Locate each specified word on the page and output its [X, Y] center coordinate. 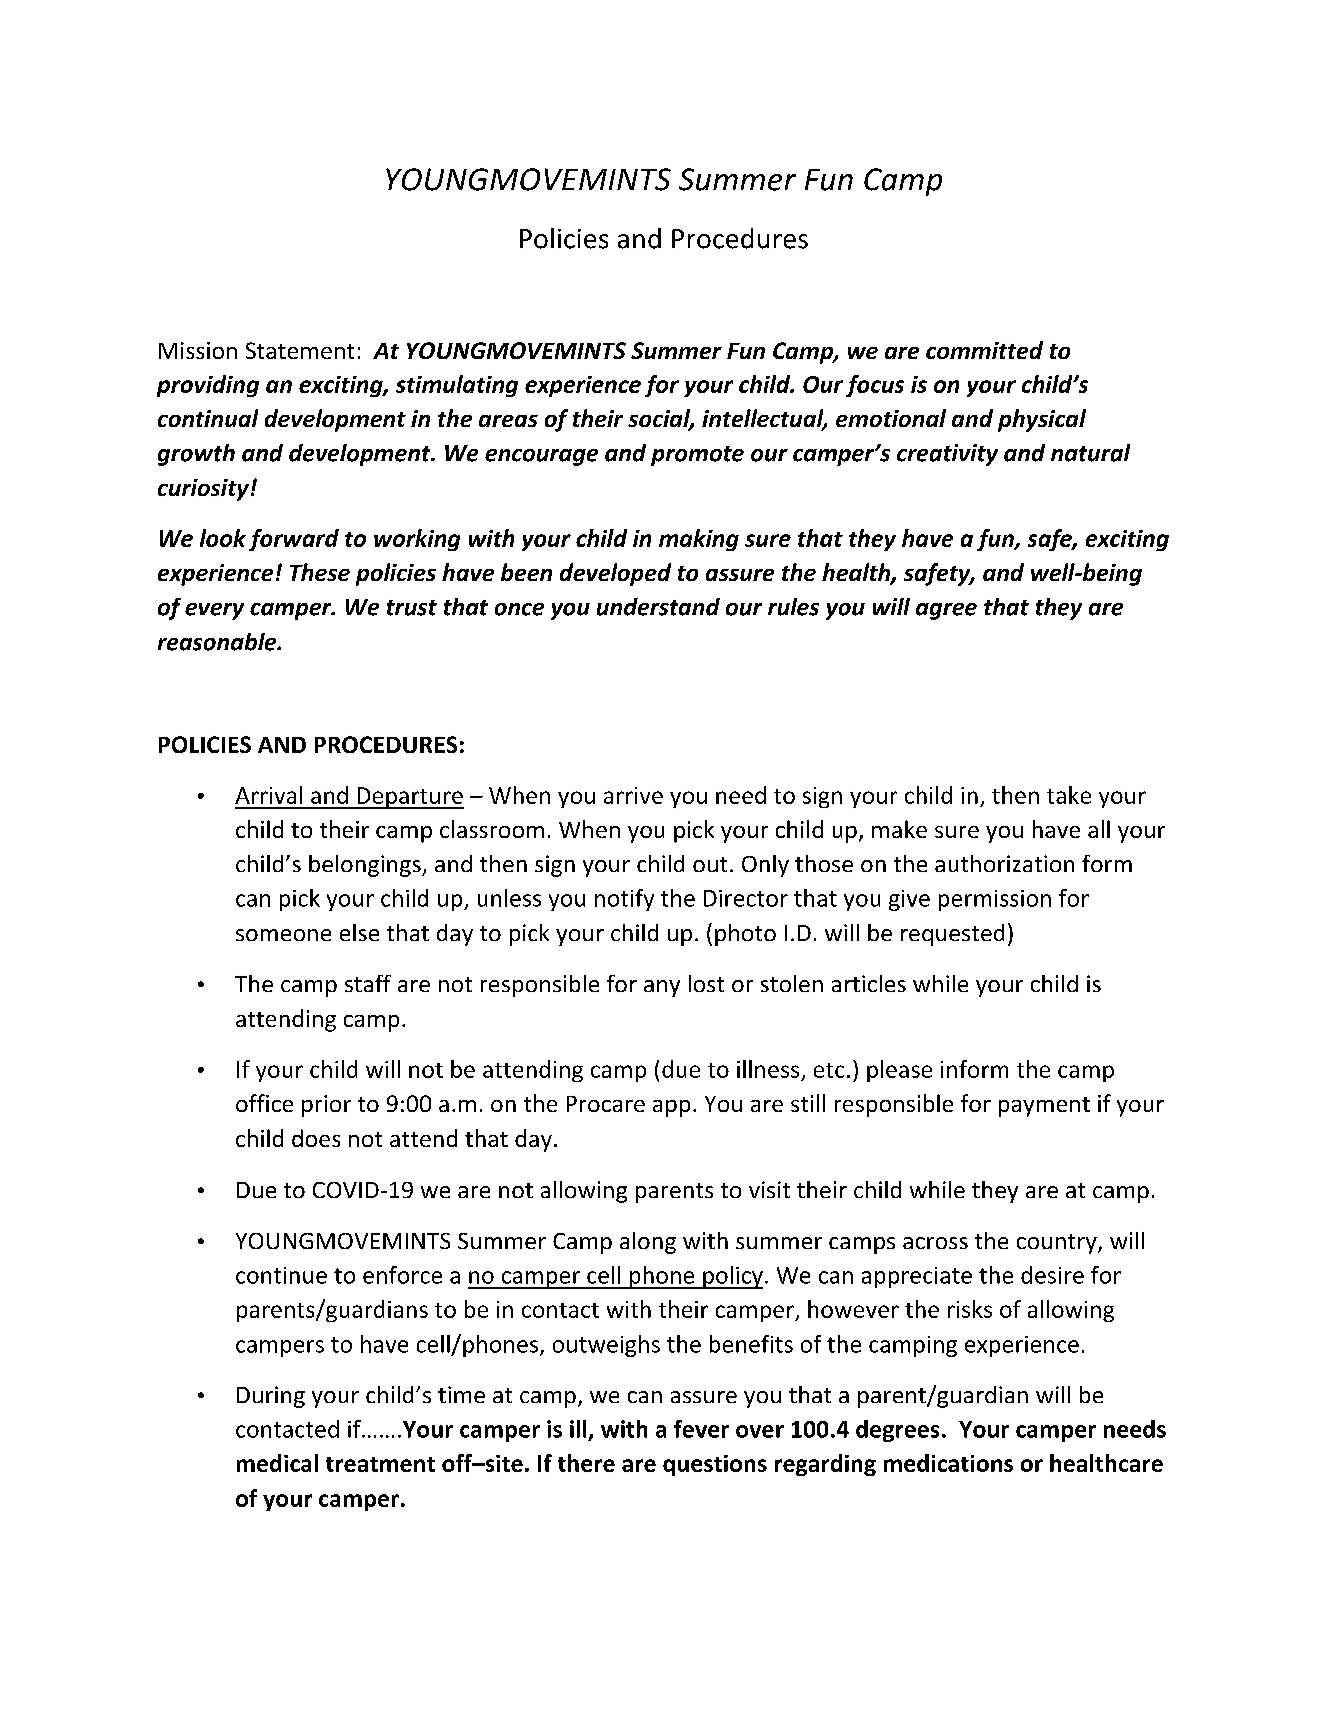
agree [946, 611]
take [1069, 795]
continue [281, 1275]
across [935, 1243]
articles [869, 983]
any [662, 988]
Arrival [268, 795]
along [648, 1243]
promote [697, 456]
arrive [633, 795]
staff [368, 983]
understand [658, 607]
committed [984, 350]
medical [277, 1463]
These [320, 572]
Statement [300, 350]
